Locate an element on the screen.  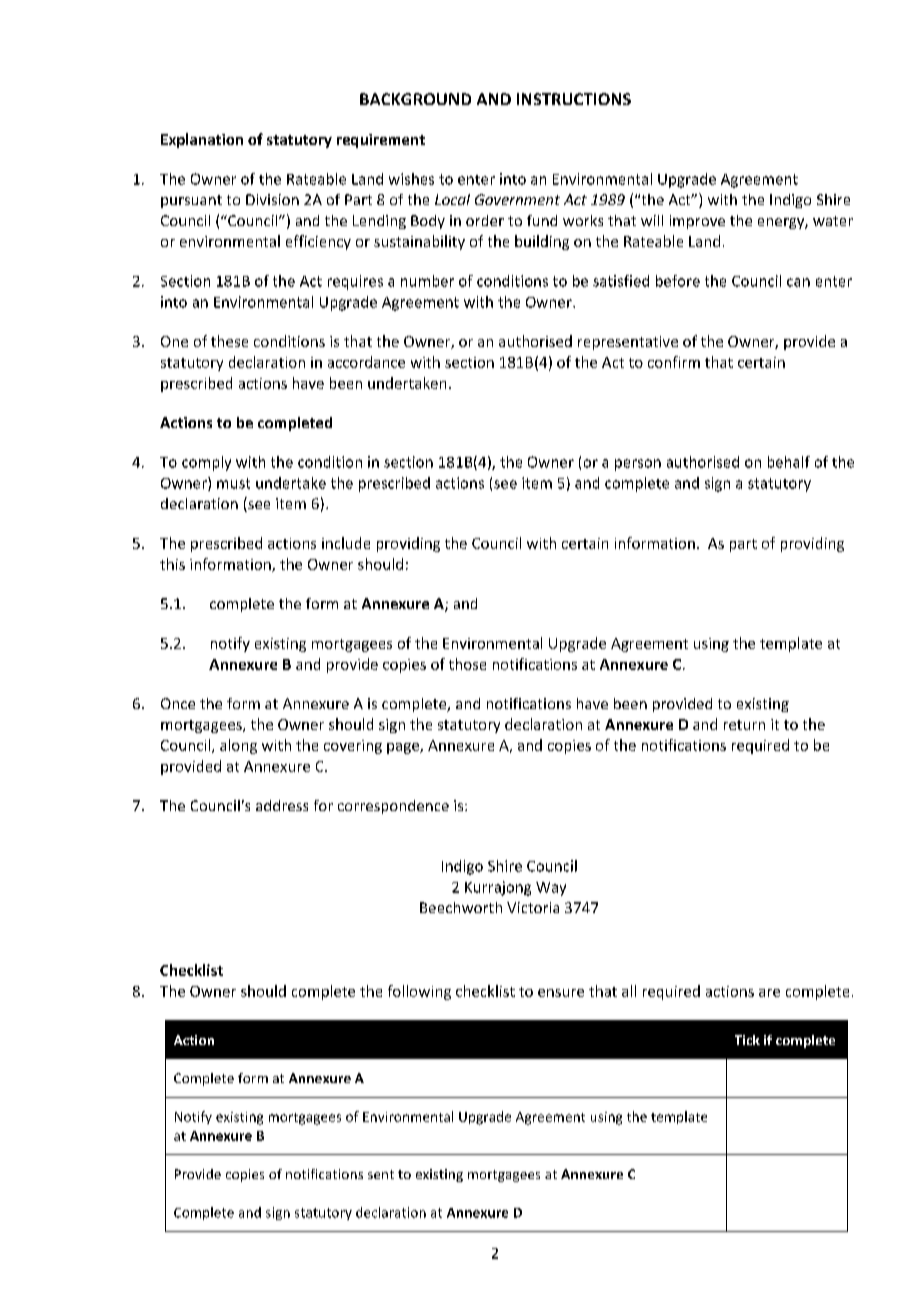
following is located at coordinates (419, 992).
